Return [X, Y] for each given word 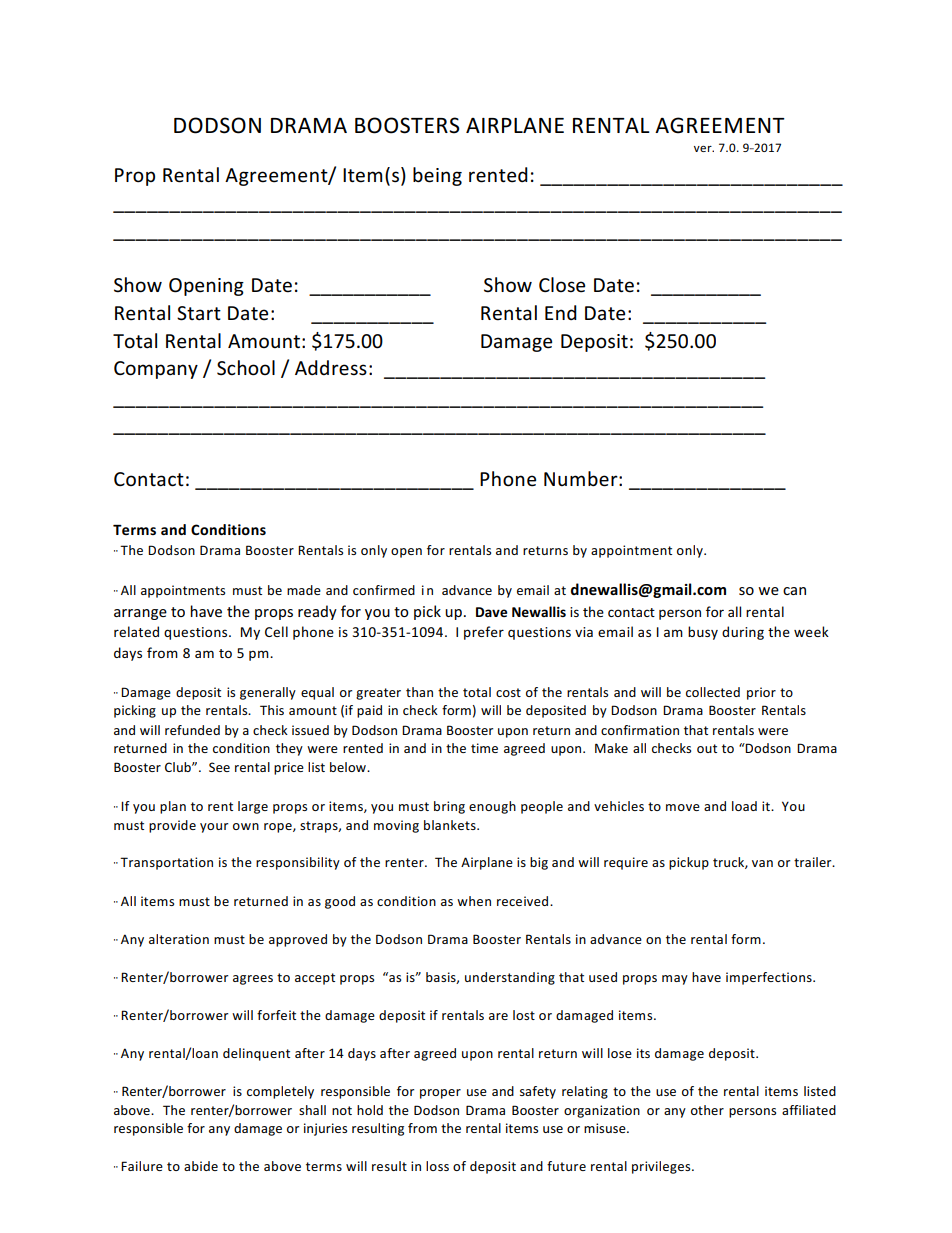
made [304, 590]
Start [199, 313]
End [561, 312]
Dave [491, 612]
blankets [451, 825]
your [214, 828]
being [437, 176]
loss [437, 1166]
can [794, 591]
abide [201, 1166]
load [744, 806]
